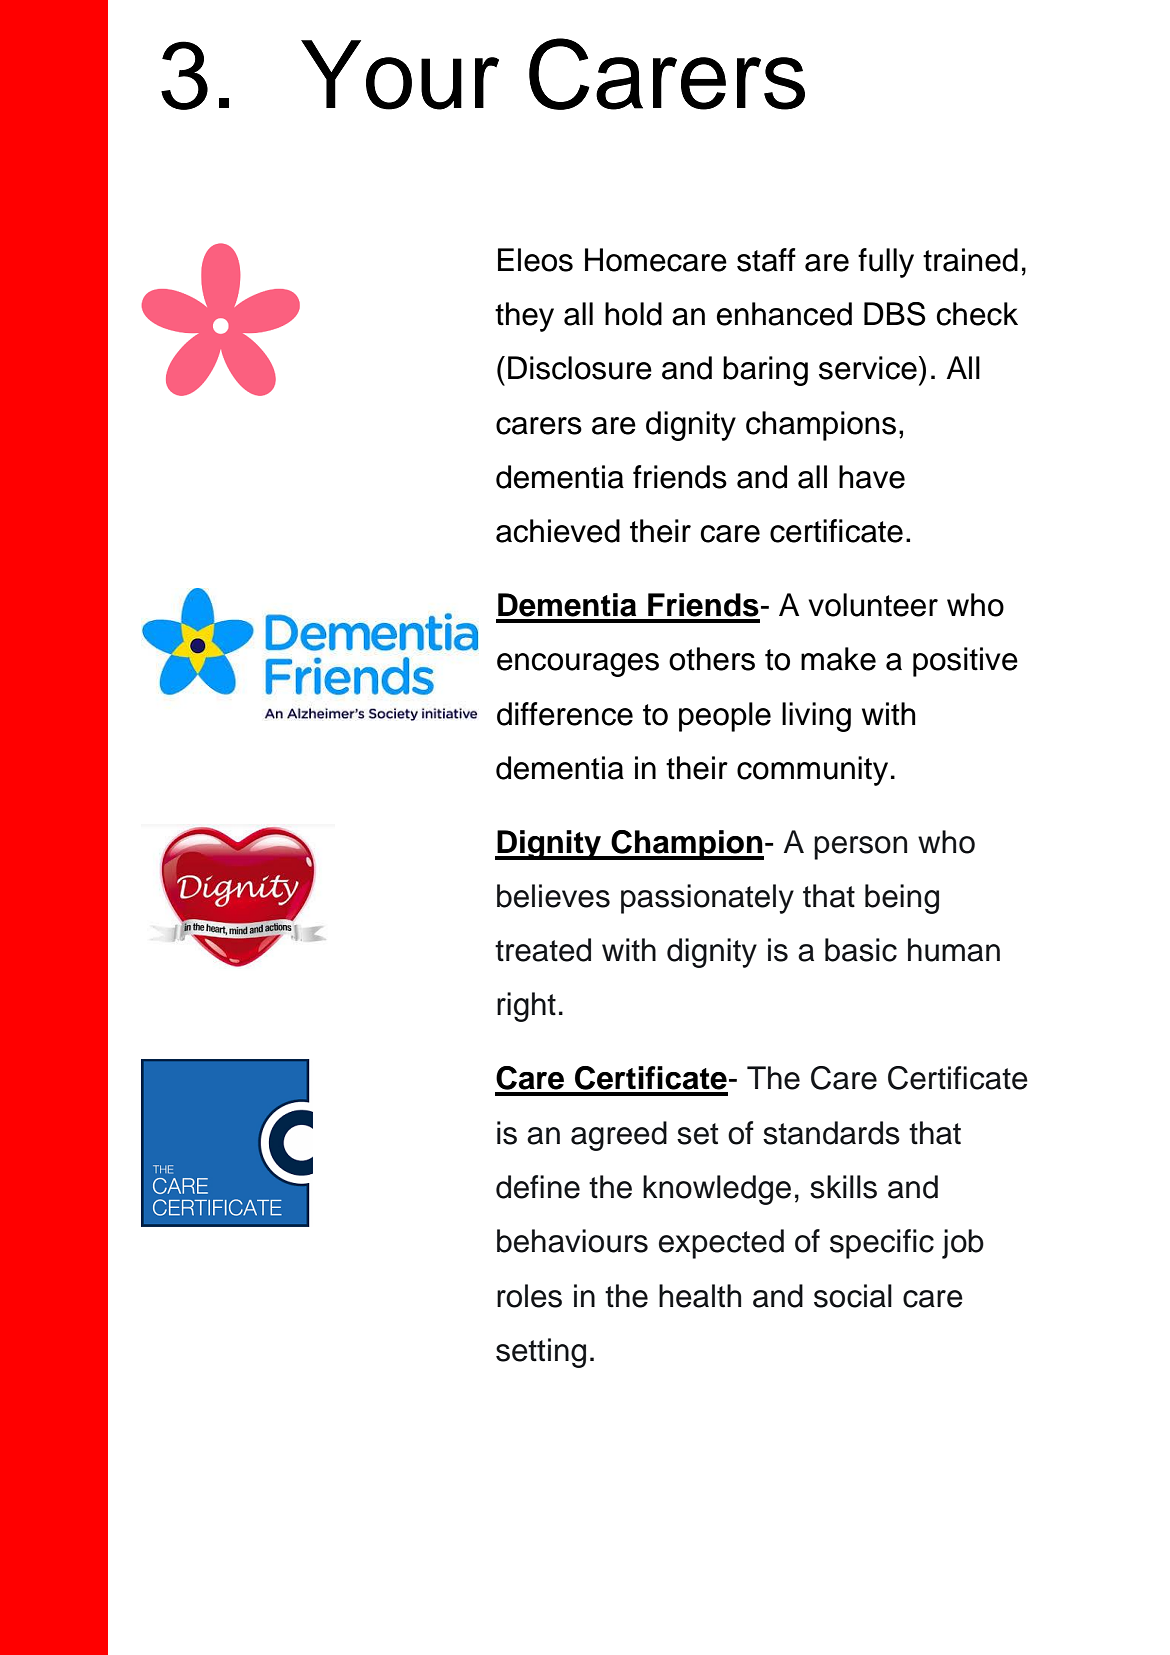 The image size is (1170, 1655). What do you see at coordinates (886, 263) in the document?
I see `fully` at bounding box center [886, 263].
